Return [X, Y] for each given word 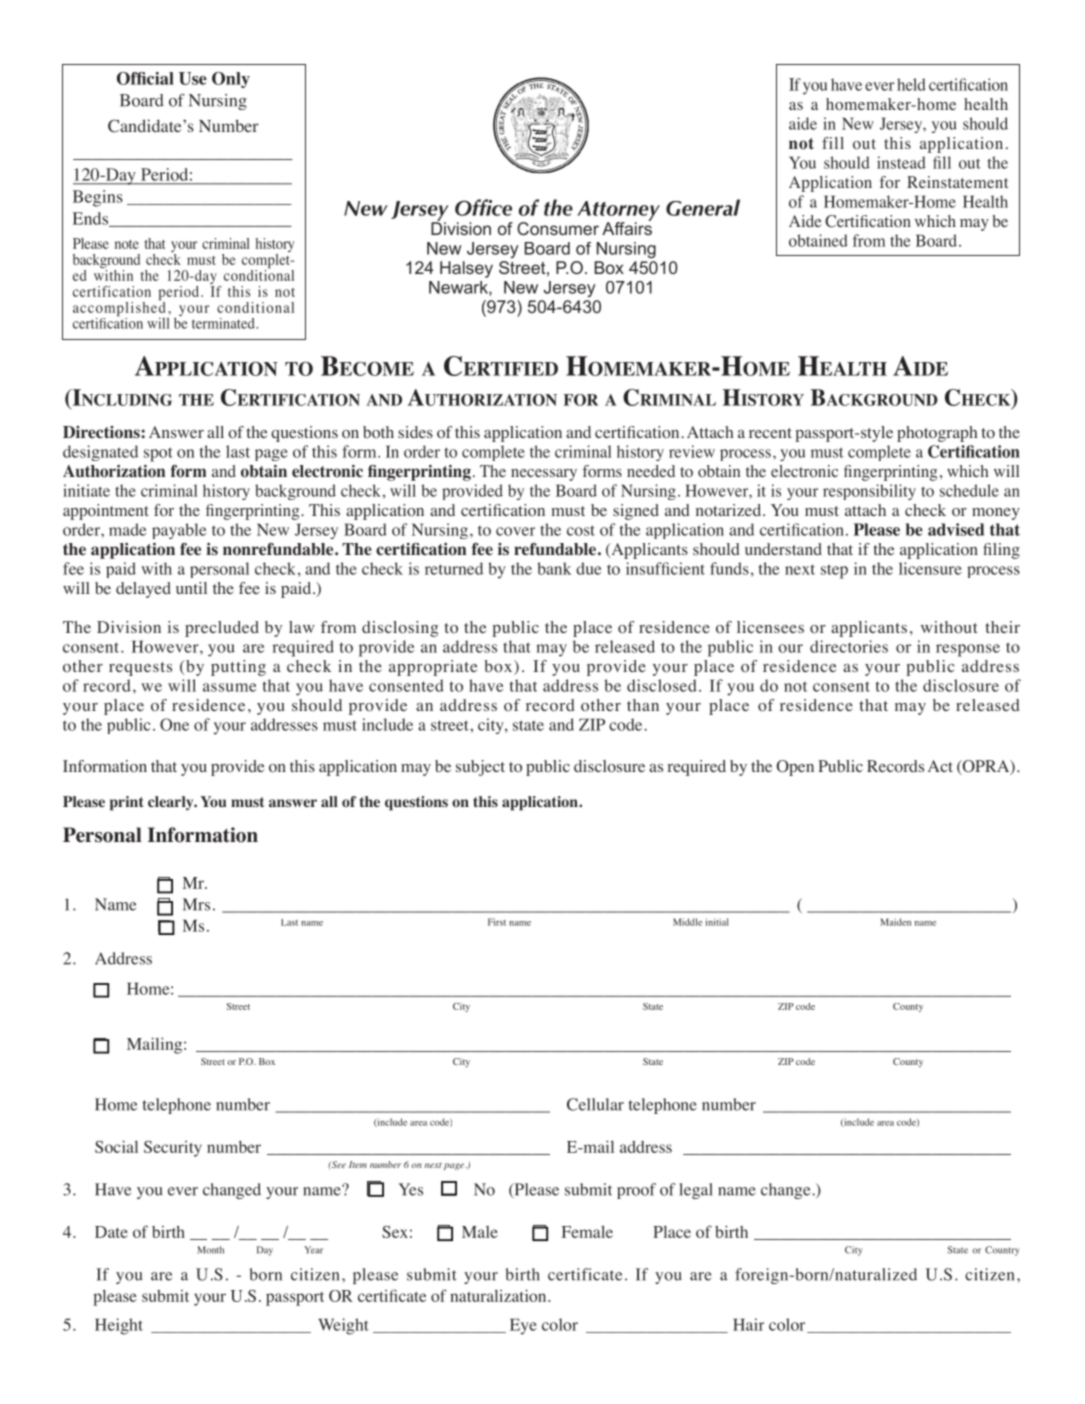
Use [193, 78]
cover [515, 531]
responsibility [869, 492]
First [497, 922]
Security [173, 1149]
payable [179, 531]
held [911, 84]
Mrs [196, 904]
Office [483, 207]
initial [717, 922]
